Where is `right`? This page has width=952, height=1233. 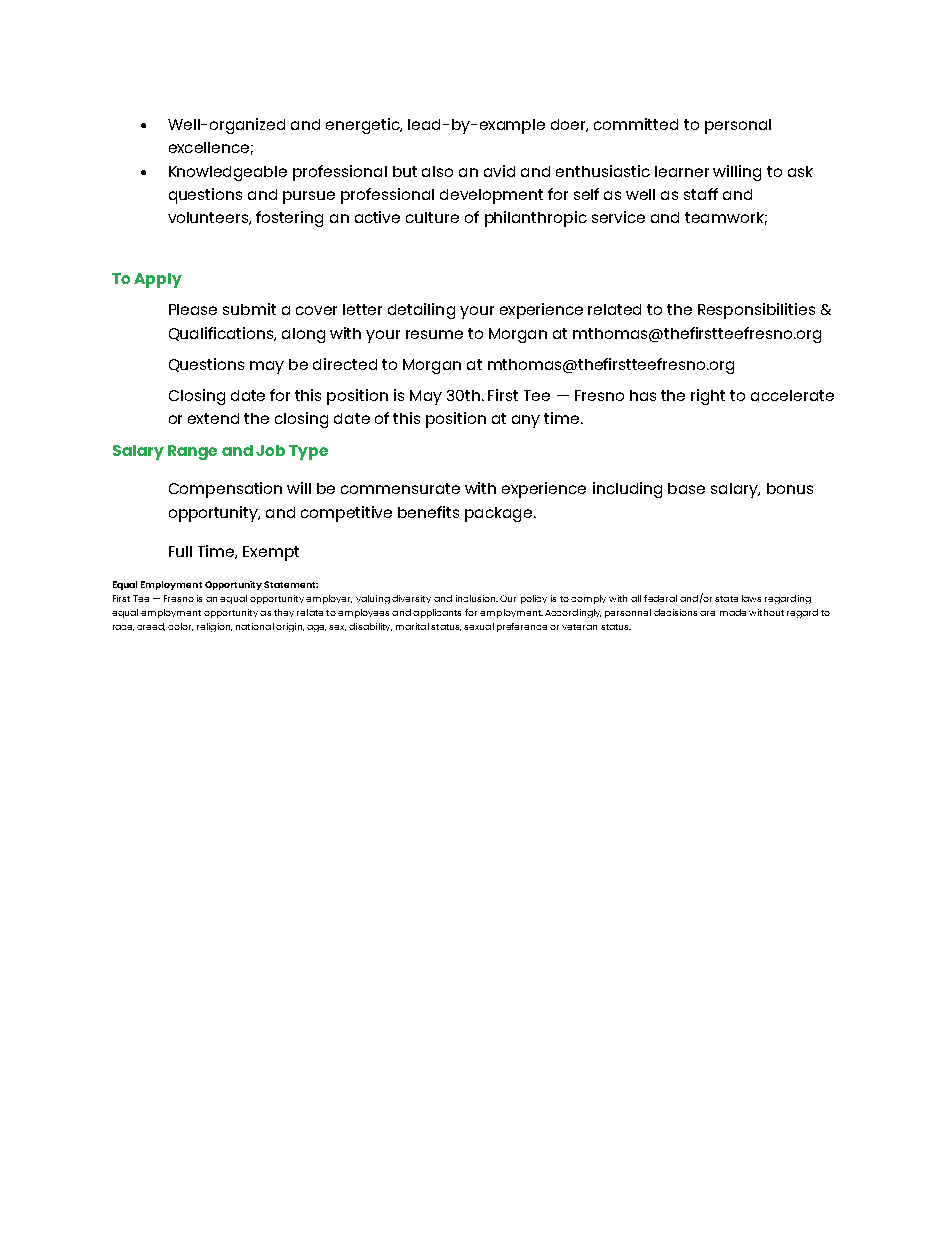
right is located at coordinates (708, 397).
